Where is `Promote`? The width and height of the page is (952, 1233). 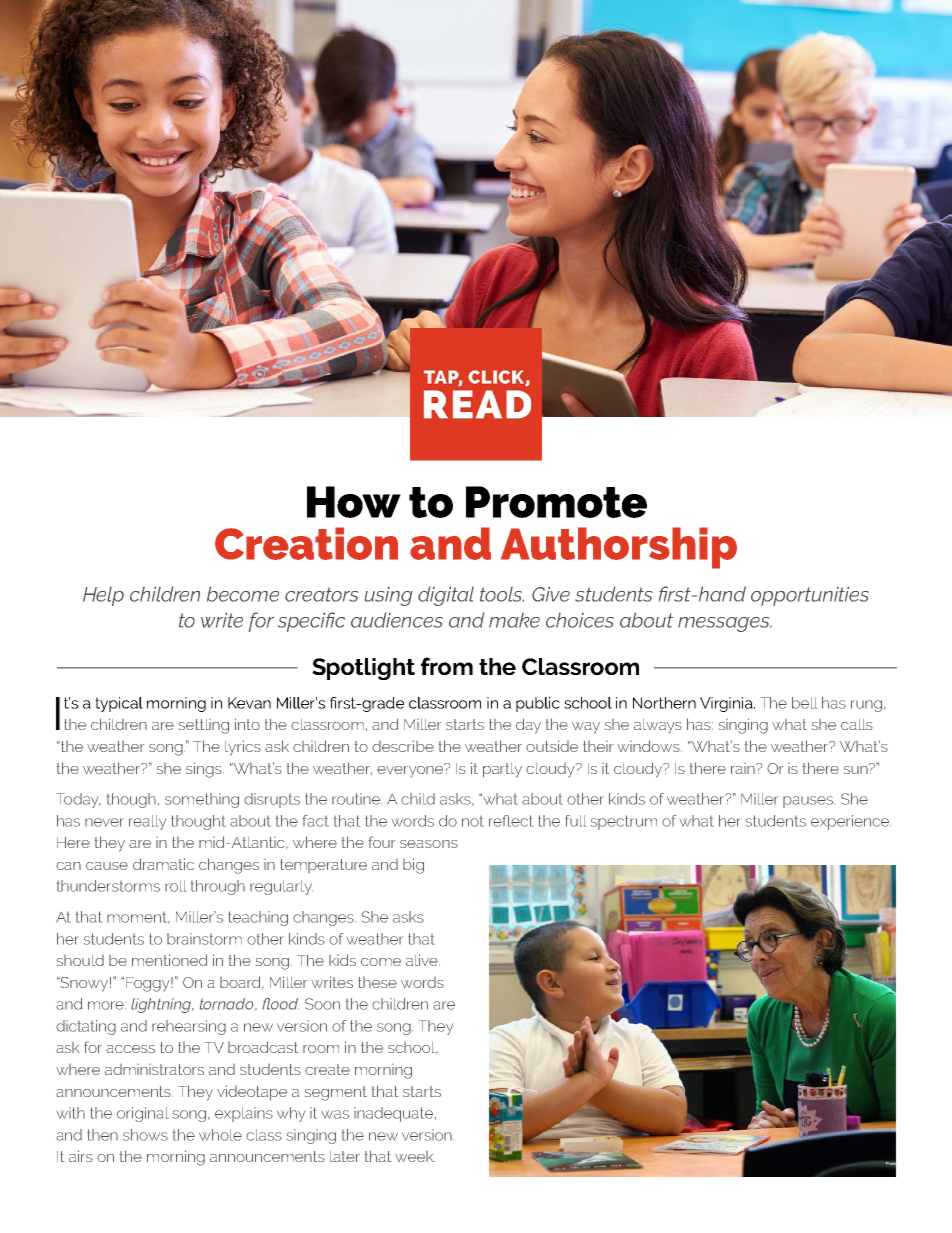
Promote is located at coordinates (556, 502).
